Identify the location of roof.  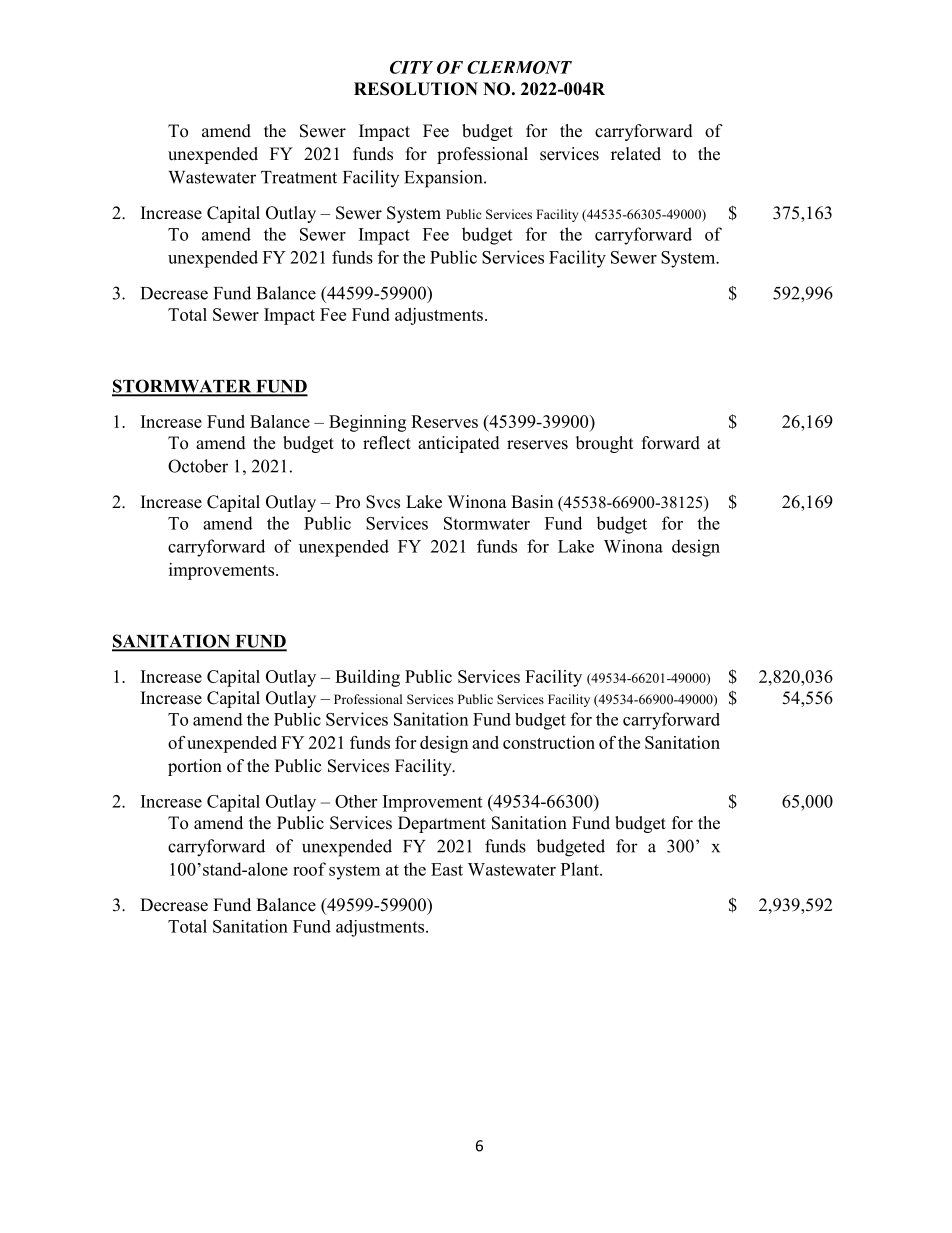
(309, 869).
